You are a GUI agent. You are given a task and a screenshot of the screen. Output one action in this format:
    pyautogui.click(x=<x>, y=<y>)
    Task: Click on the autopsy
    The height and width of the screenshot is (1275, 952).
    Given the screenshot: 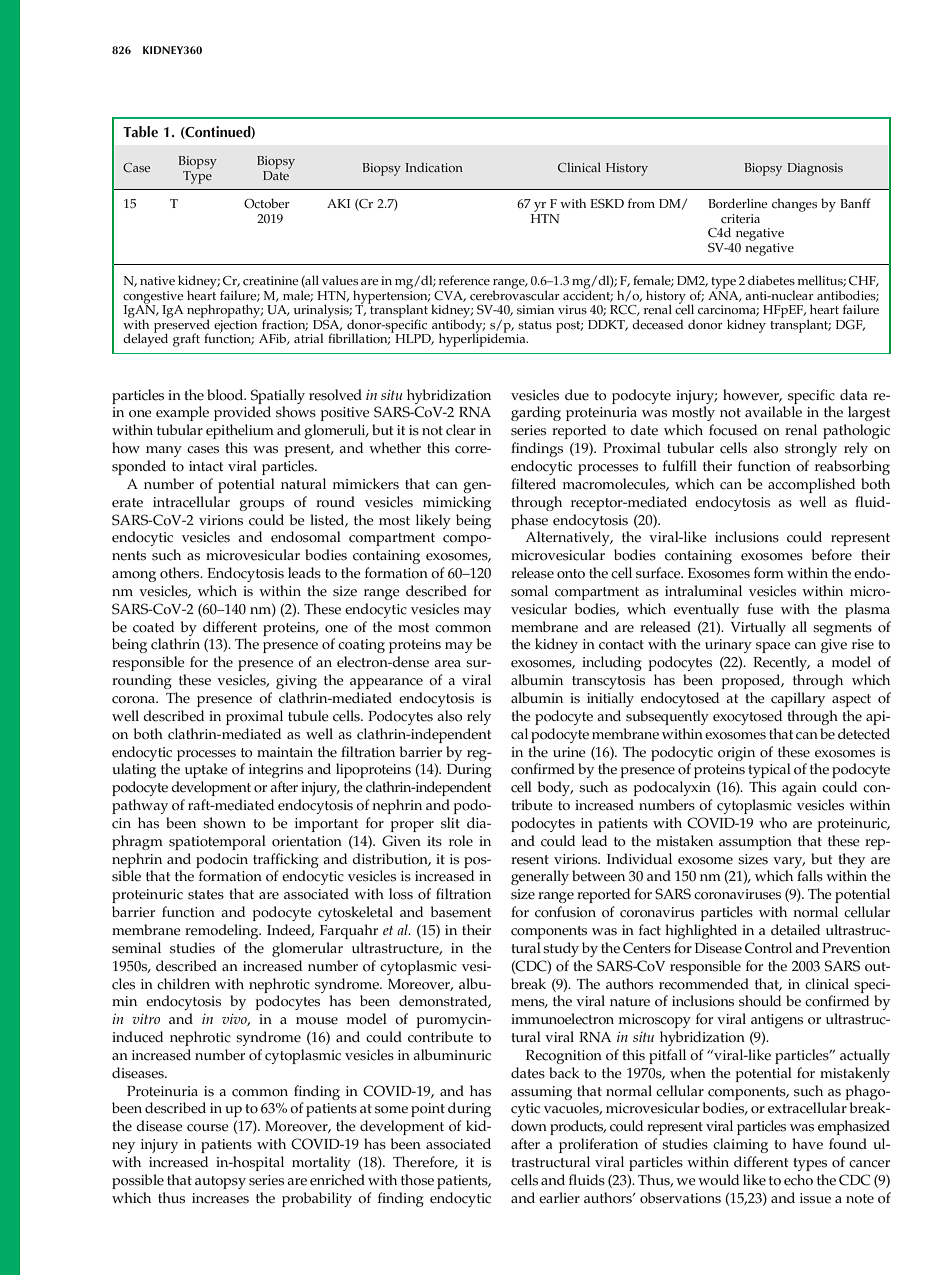 What is the action you would take?
    pyautogui.click(x=220, y=1182)
